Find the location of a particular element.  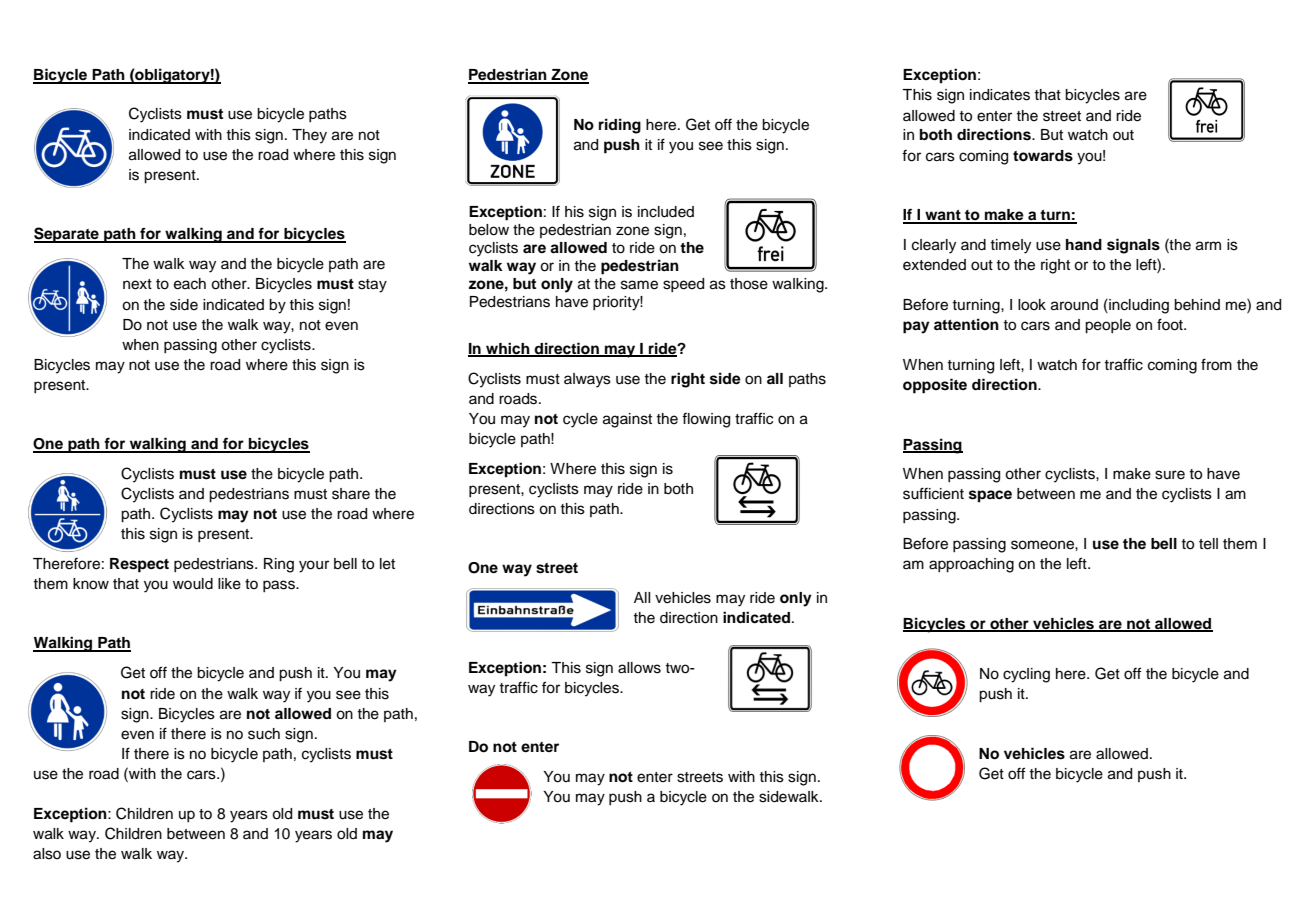

They is located at coordinates (309, 136).
